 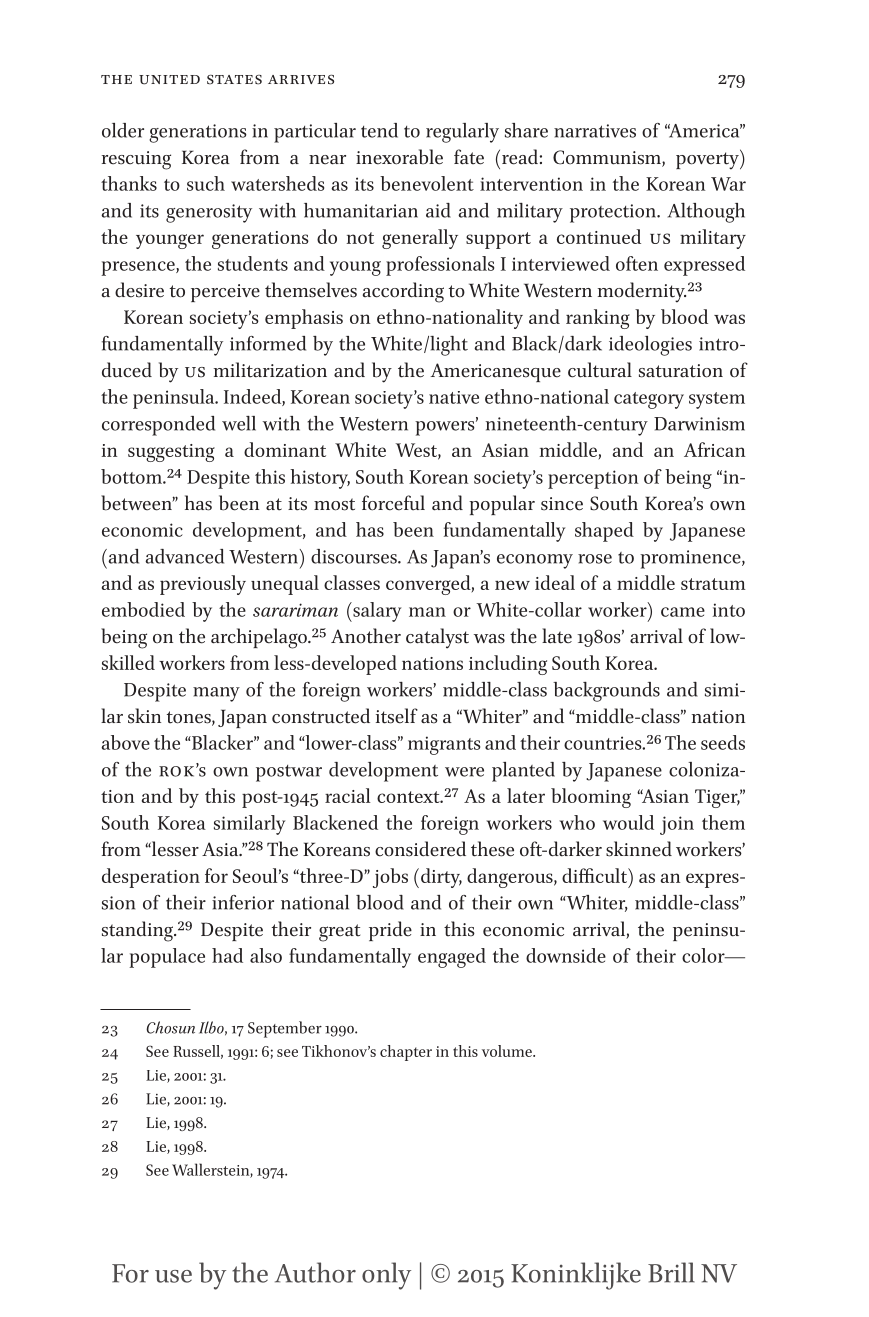 I want to click on only, so click(x=386, y=1276).
